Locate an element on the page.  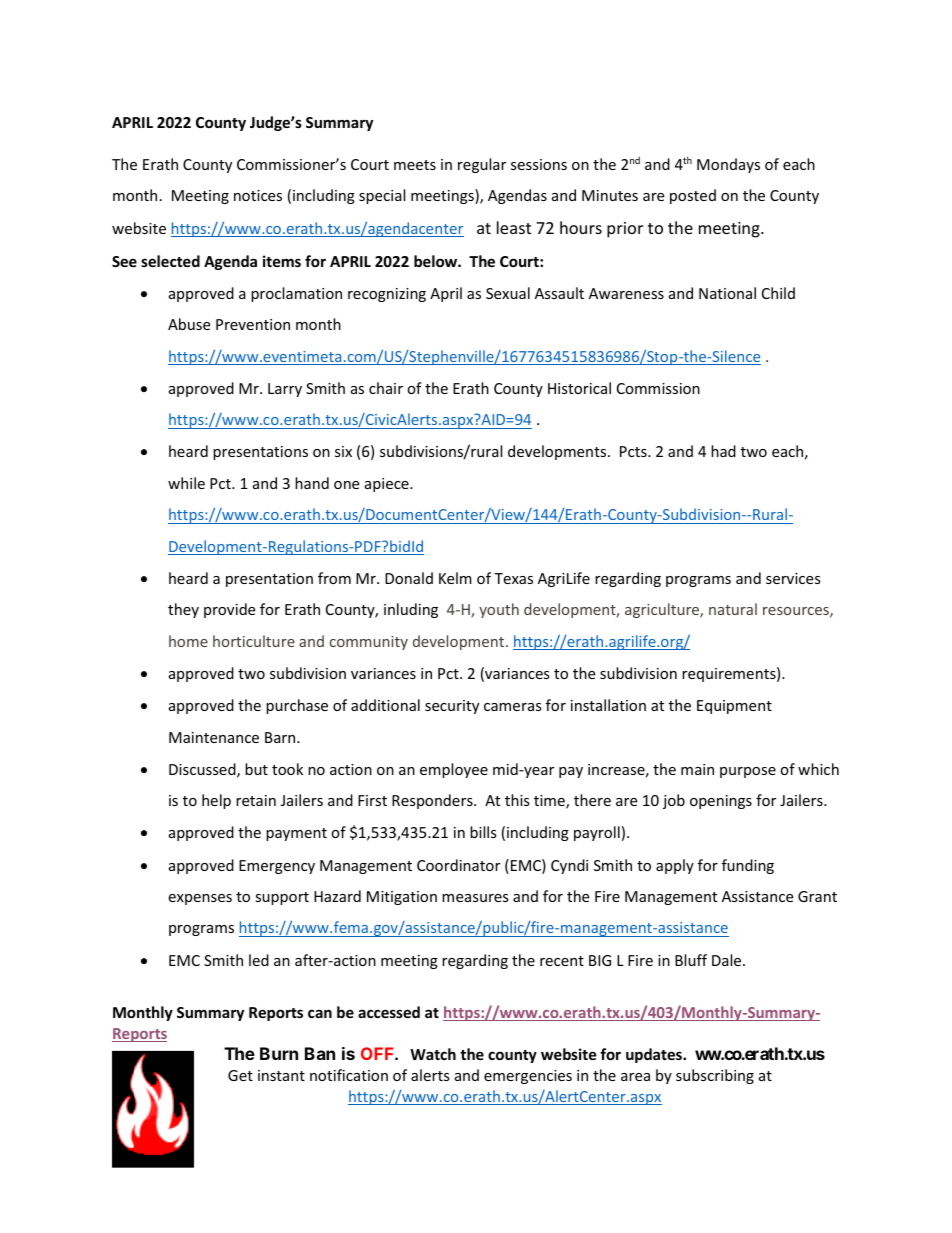
Watch is located at coordinates (433, 1054).
